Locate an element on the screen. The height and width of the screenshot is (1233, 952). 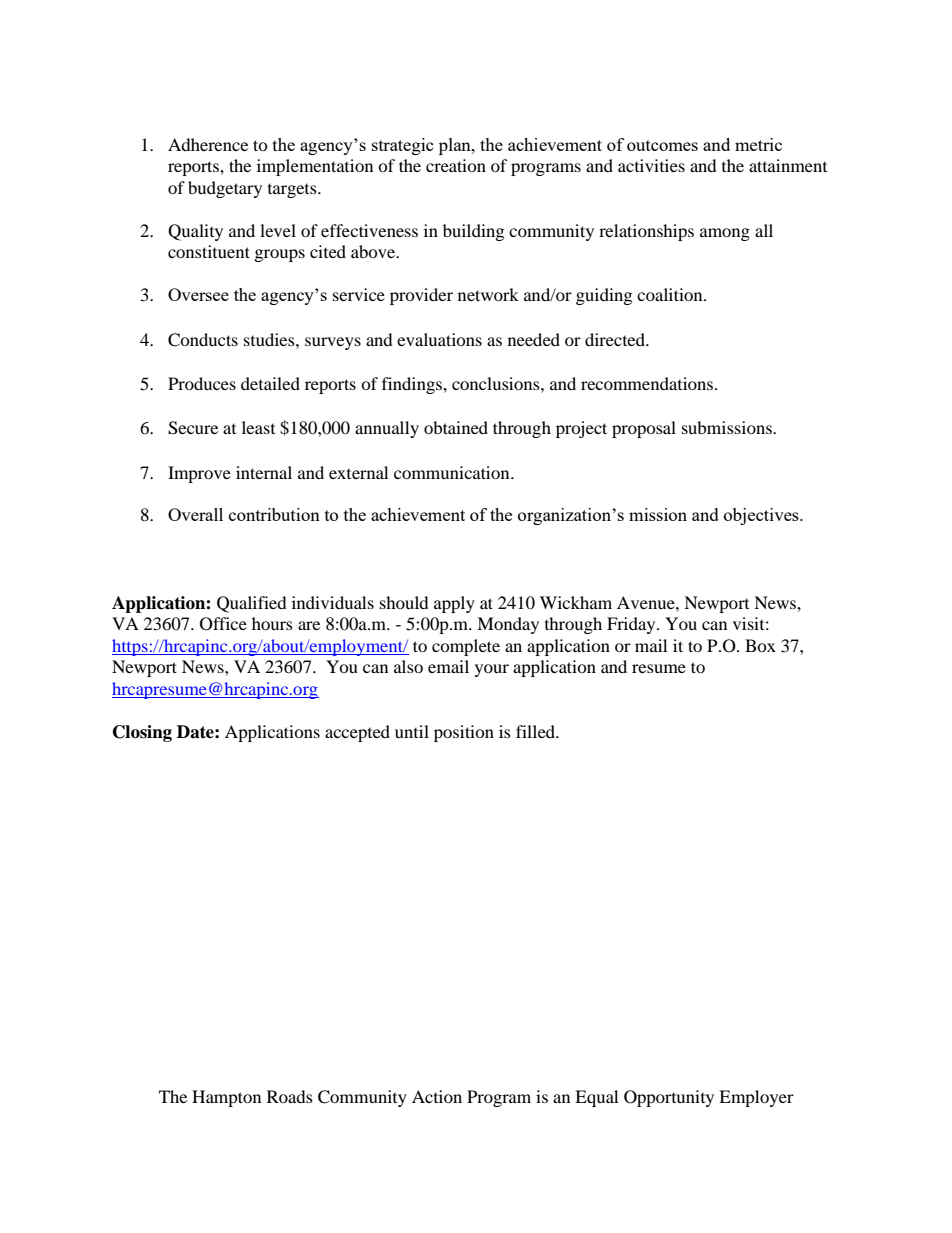
Box is located at coordinates (760, 645).
